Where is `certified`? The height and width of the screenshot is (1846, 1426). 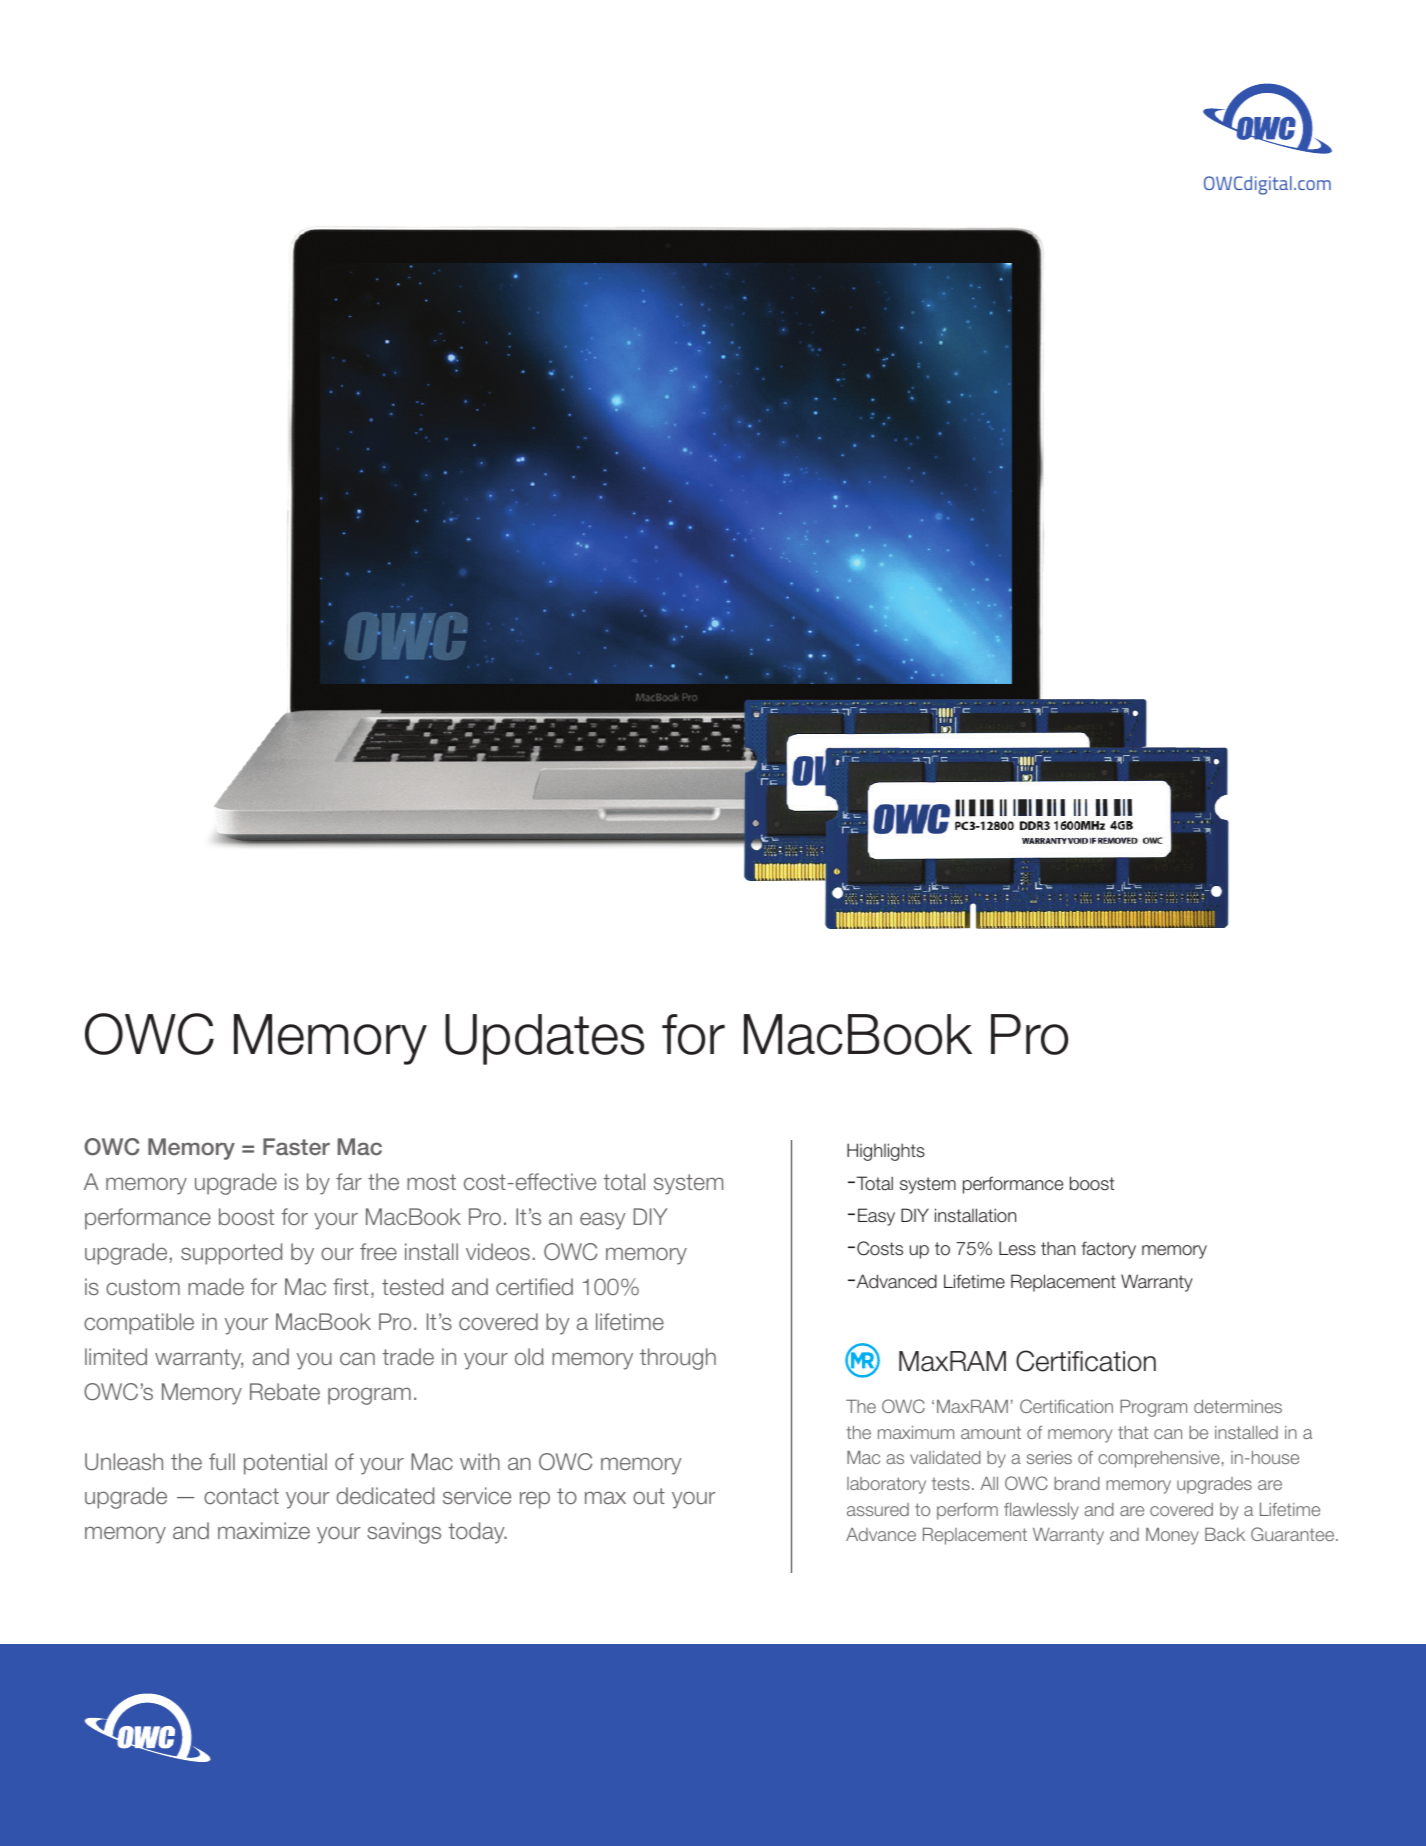 certified is located at coordinates (534, 1286).
